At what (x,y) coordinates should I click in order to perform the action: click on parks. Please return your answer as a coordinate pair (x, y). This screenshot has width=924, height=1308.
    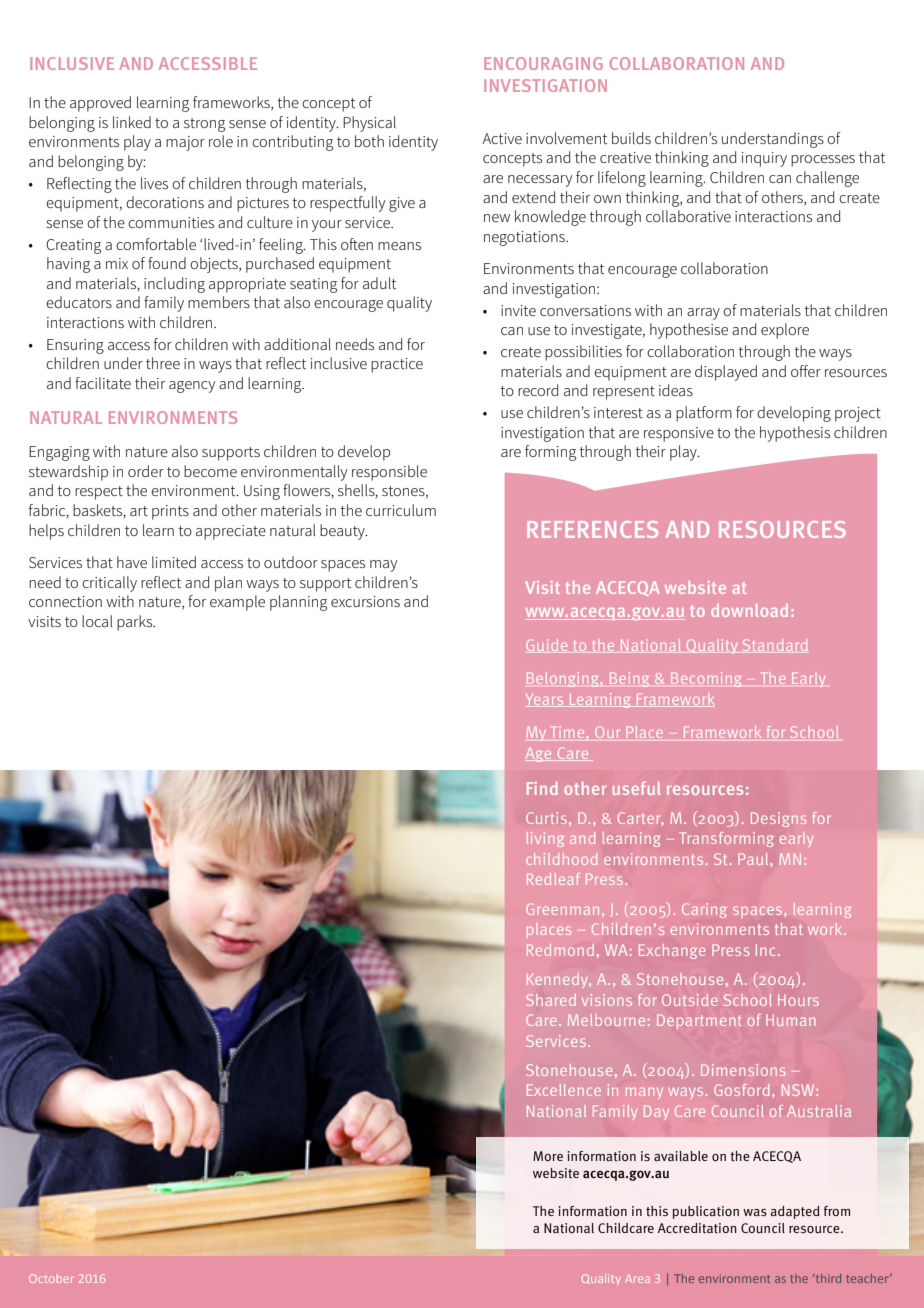
    Looking at the image, I should click on (136, 623).
